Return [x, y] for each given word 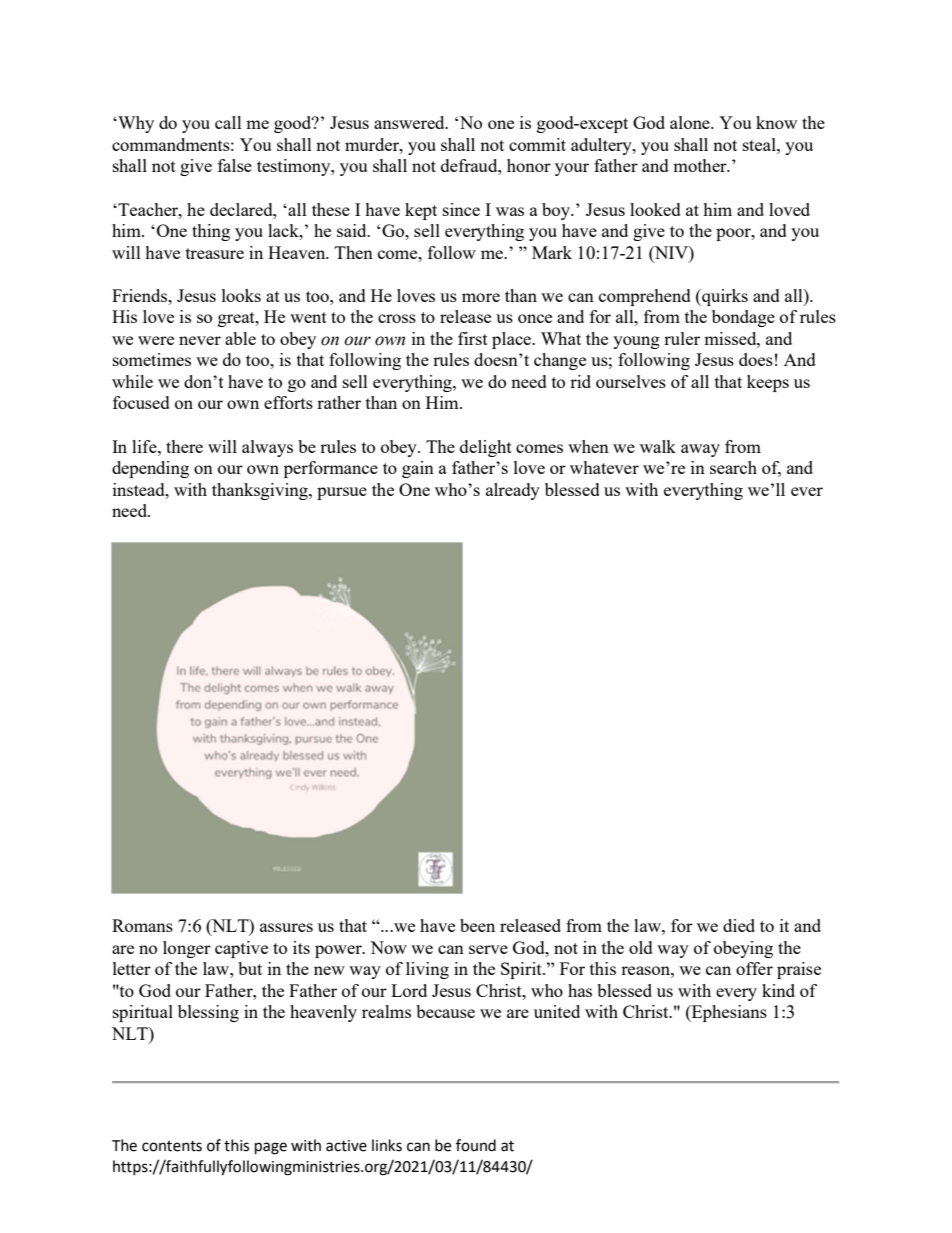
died [739, 925]
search [733, 467]
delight [486, 448]
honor [529, 165]
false [235, 165]
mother [701, 165]
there [184, 446]
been [477, 925]
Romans [142, 925]
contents [172, 1146]
